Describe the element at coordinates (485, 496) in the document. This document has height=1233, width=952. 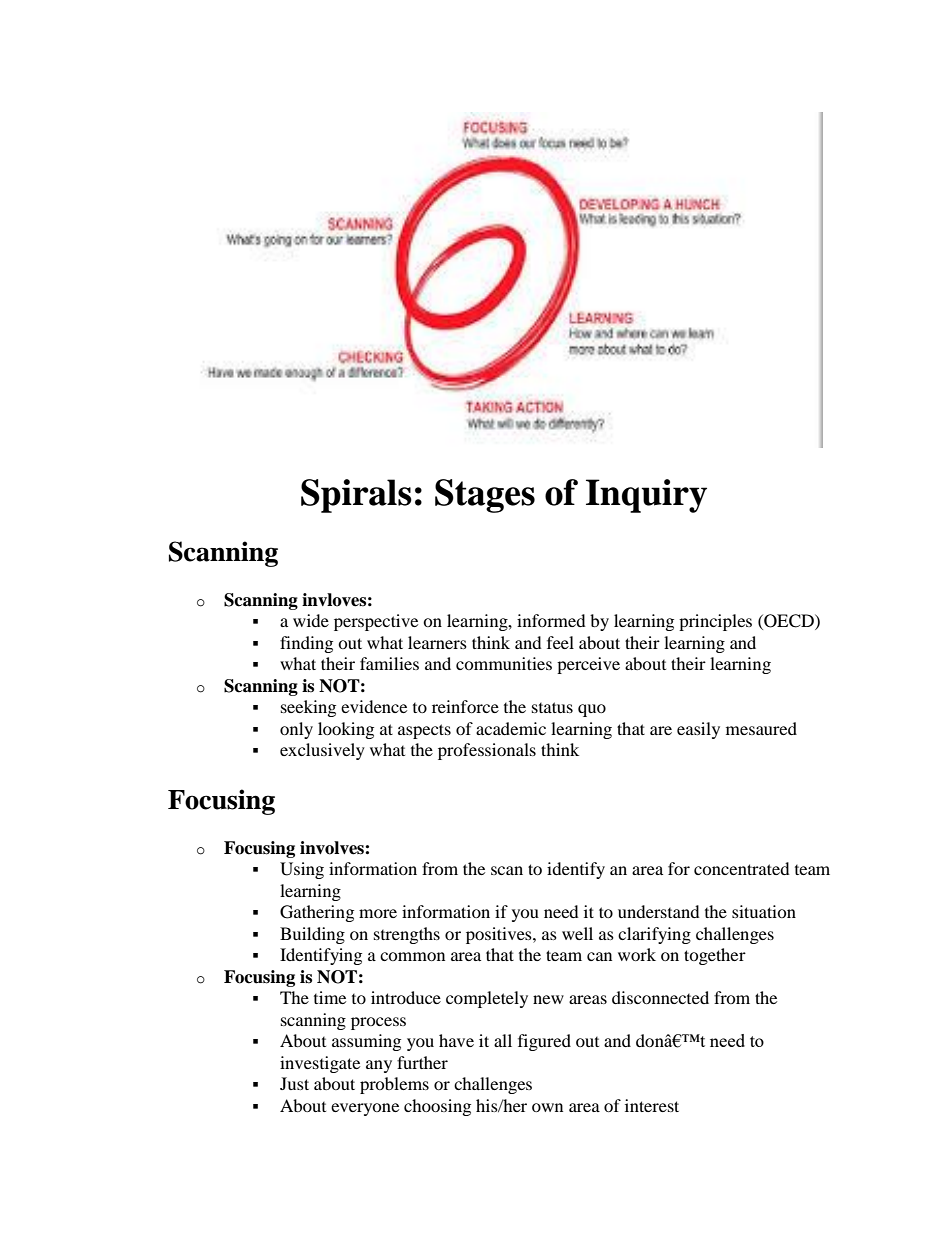
I see `Stages` at that location.
